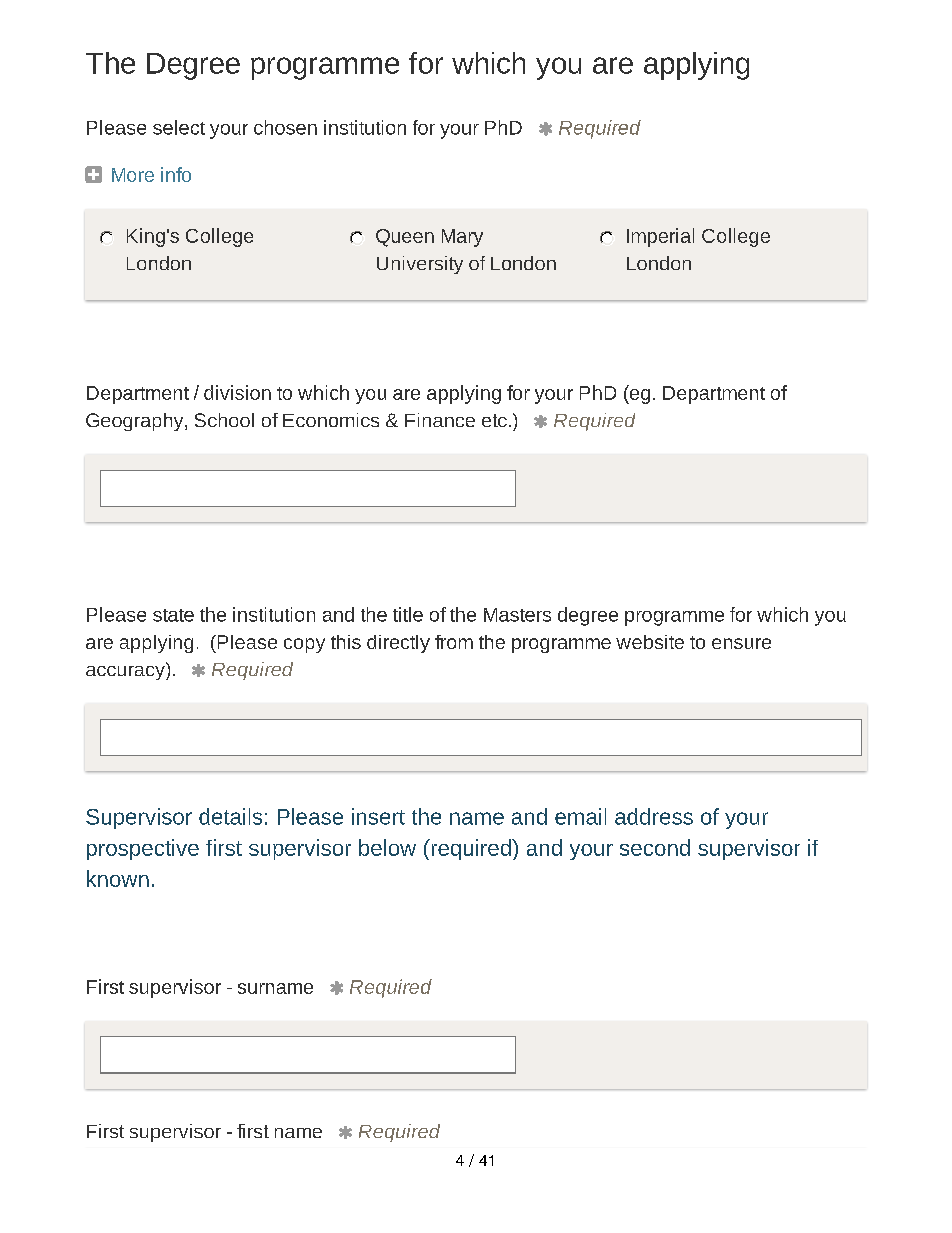 Image resolution: width=952 pixels, height=1233 pixels. I want to click on website, so click(650, 642).
